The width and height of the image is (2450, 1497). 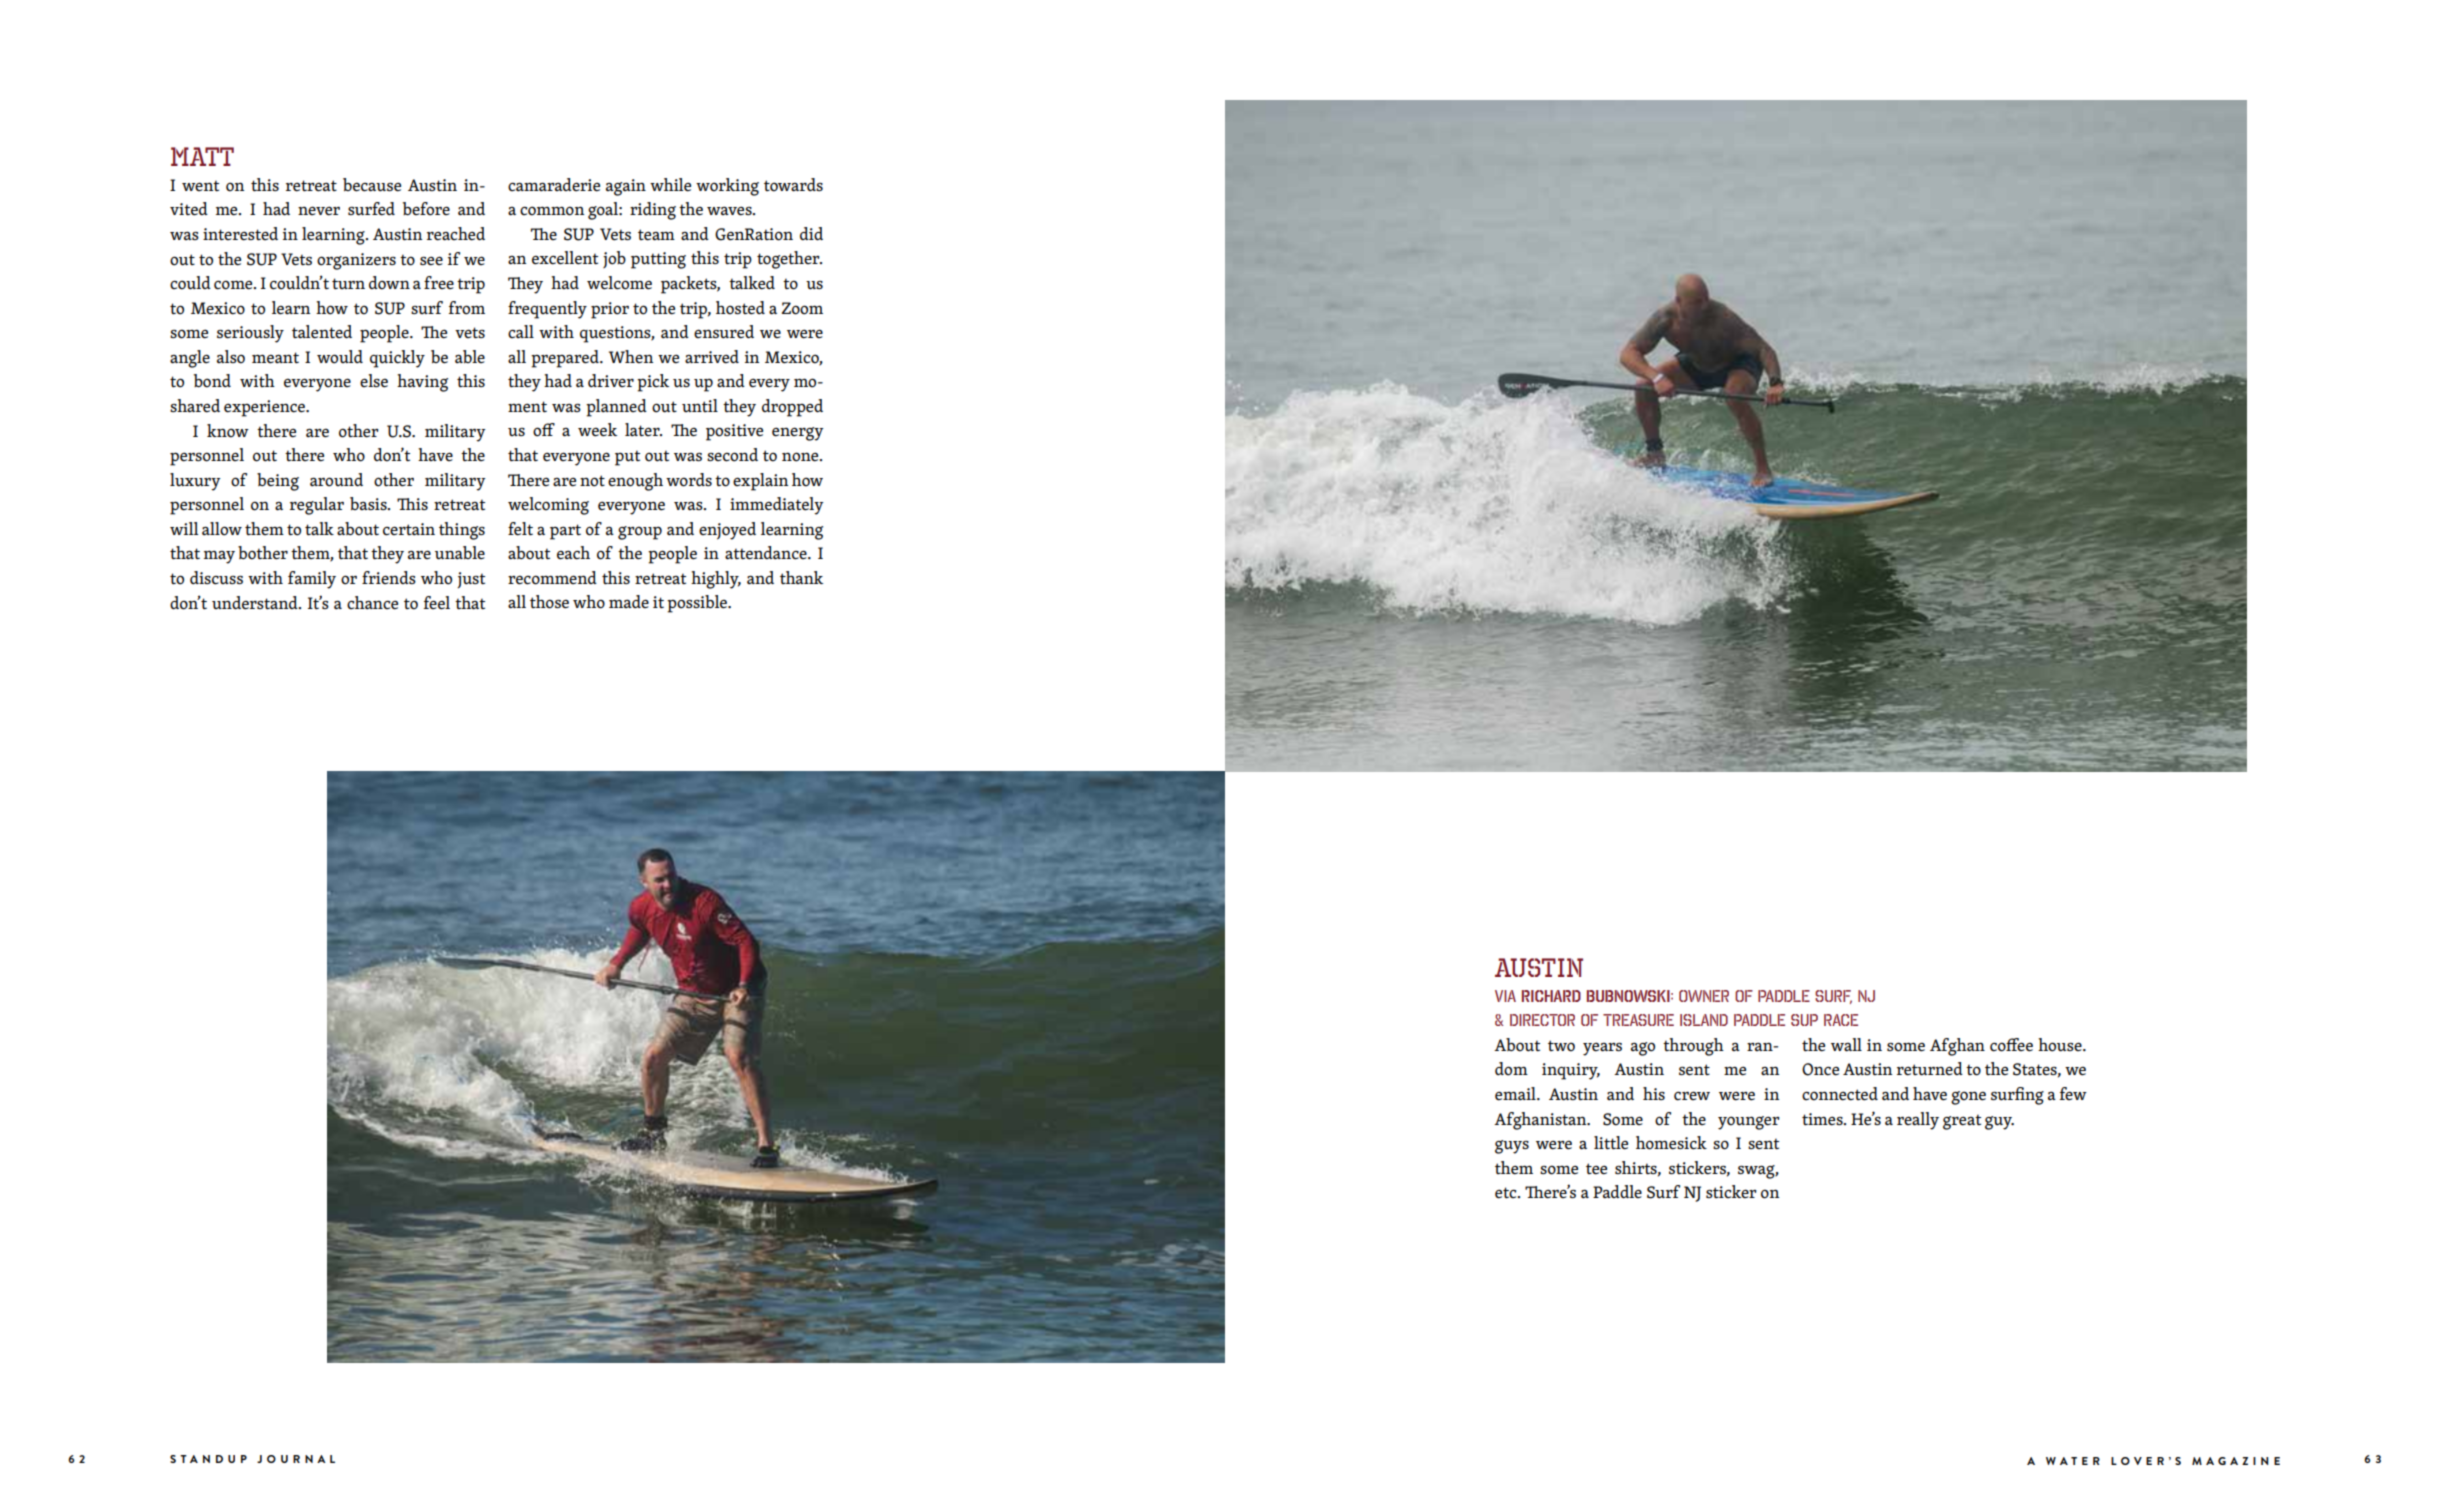 What do you see at coordinates (1507, 1193) in the image?
I see `etc` at bounding box center [1507, 1193].
